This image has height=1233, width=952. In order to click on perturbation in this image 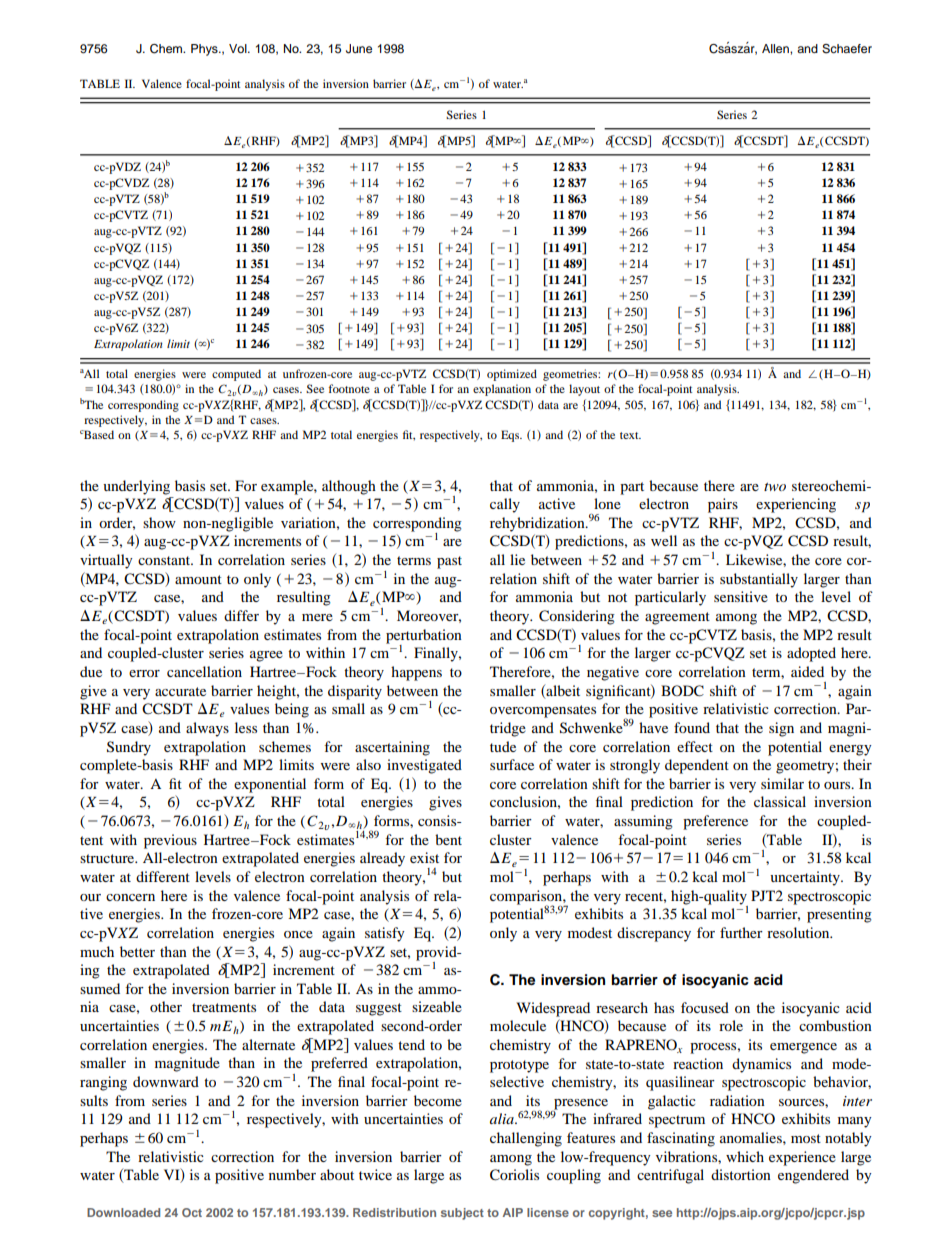, I will do `click(424, 637)`.
